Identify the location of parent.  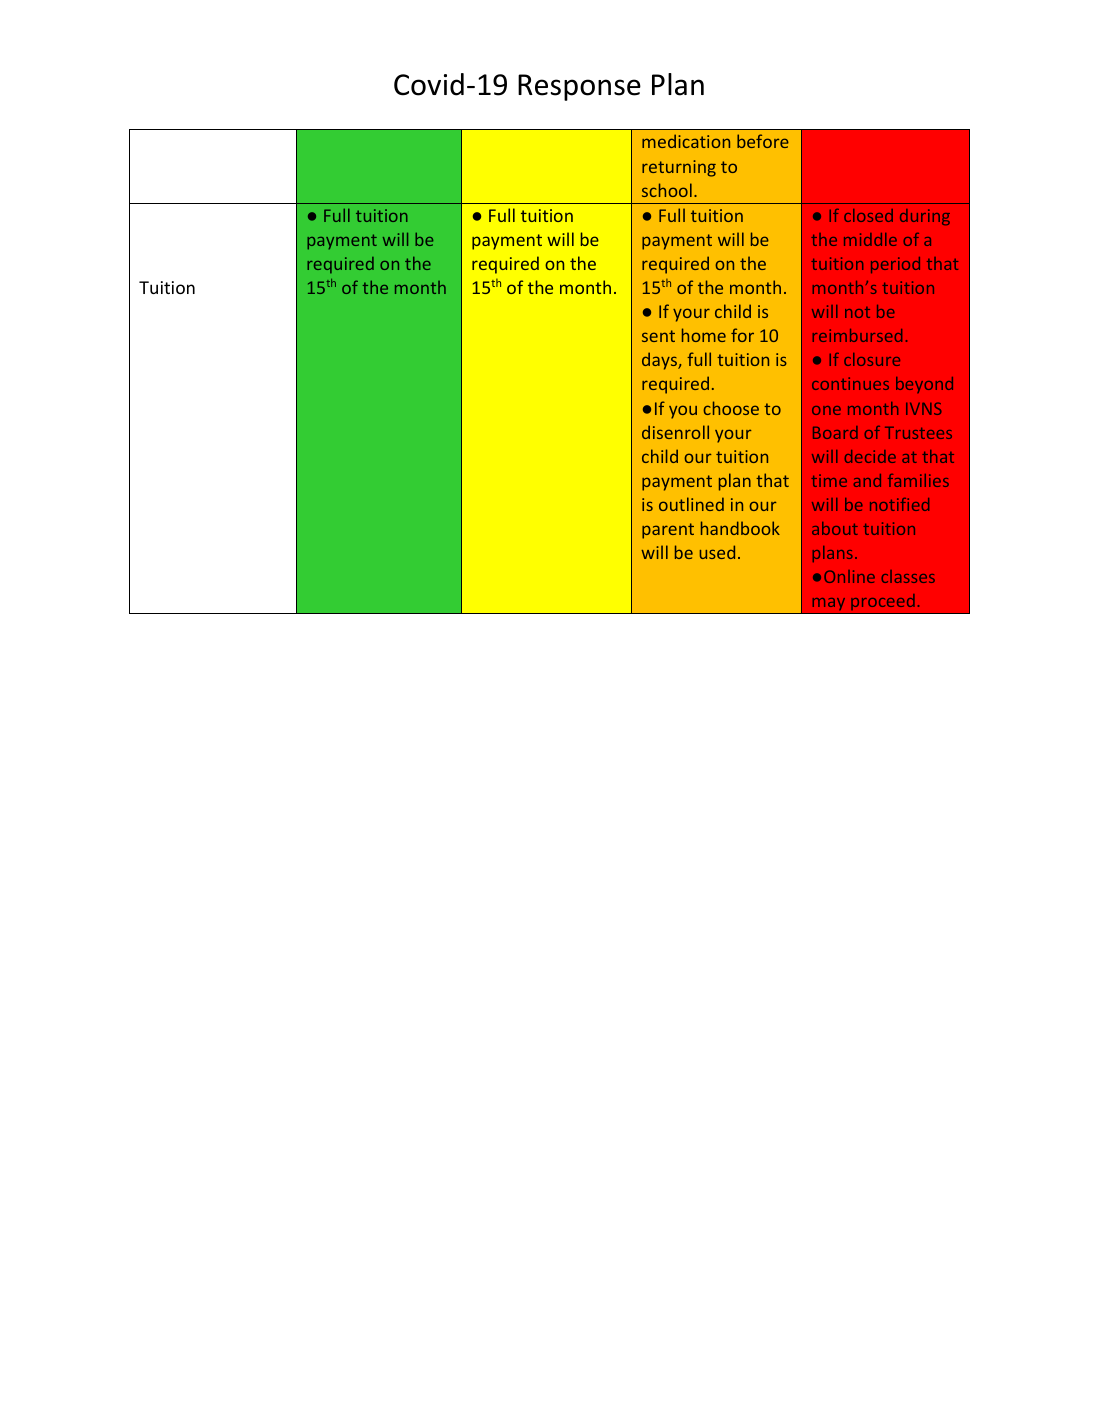
(668, 531).
